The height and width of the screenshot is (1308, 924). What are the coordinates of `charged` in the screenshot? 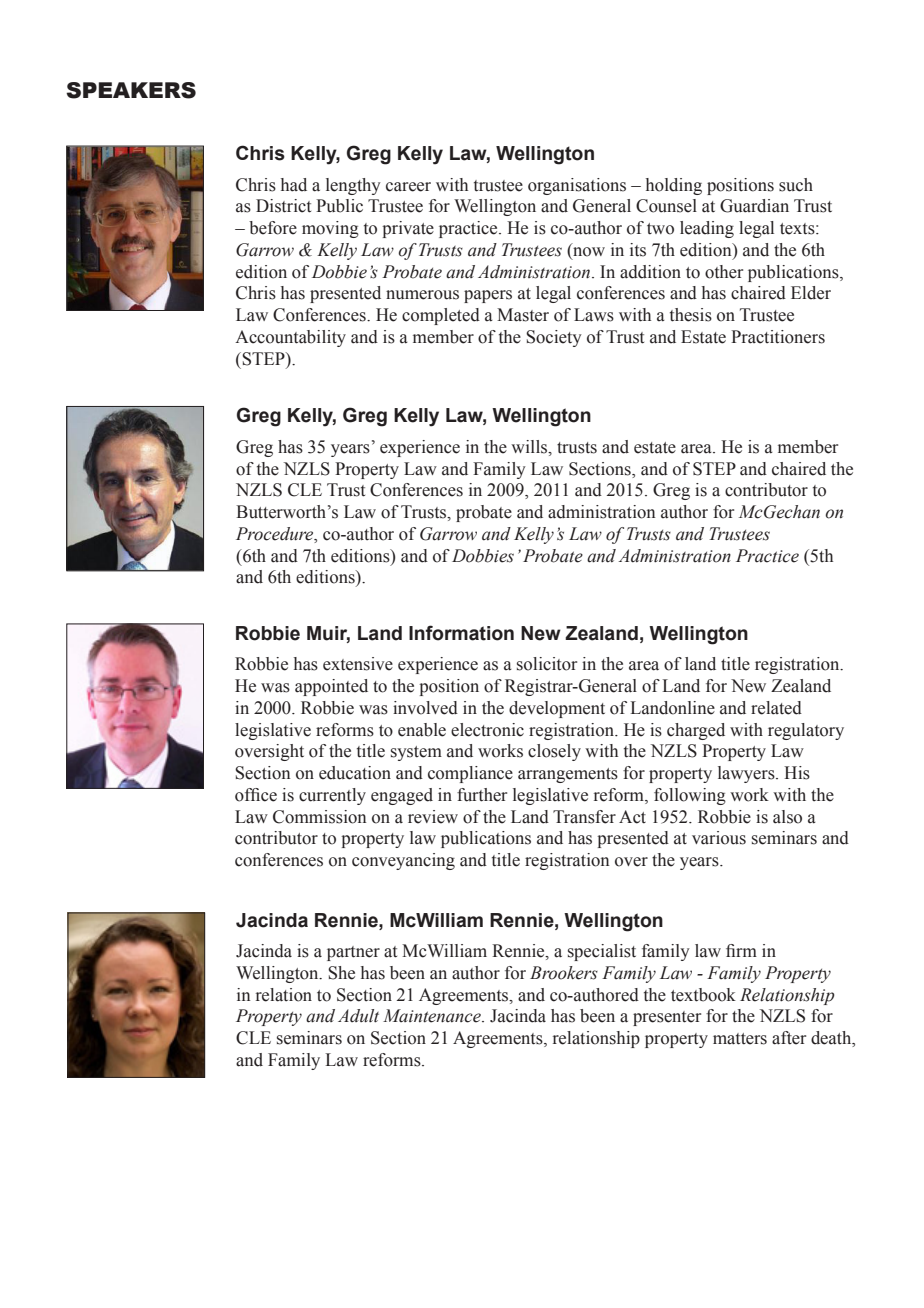 It's located at (696, 731).
